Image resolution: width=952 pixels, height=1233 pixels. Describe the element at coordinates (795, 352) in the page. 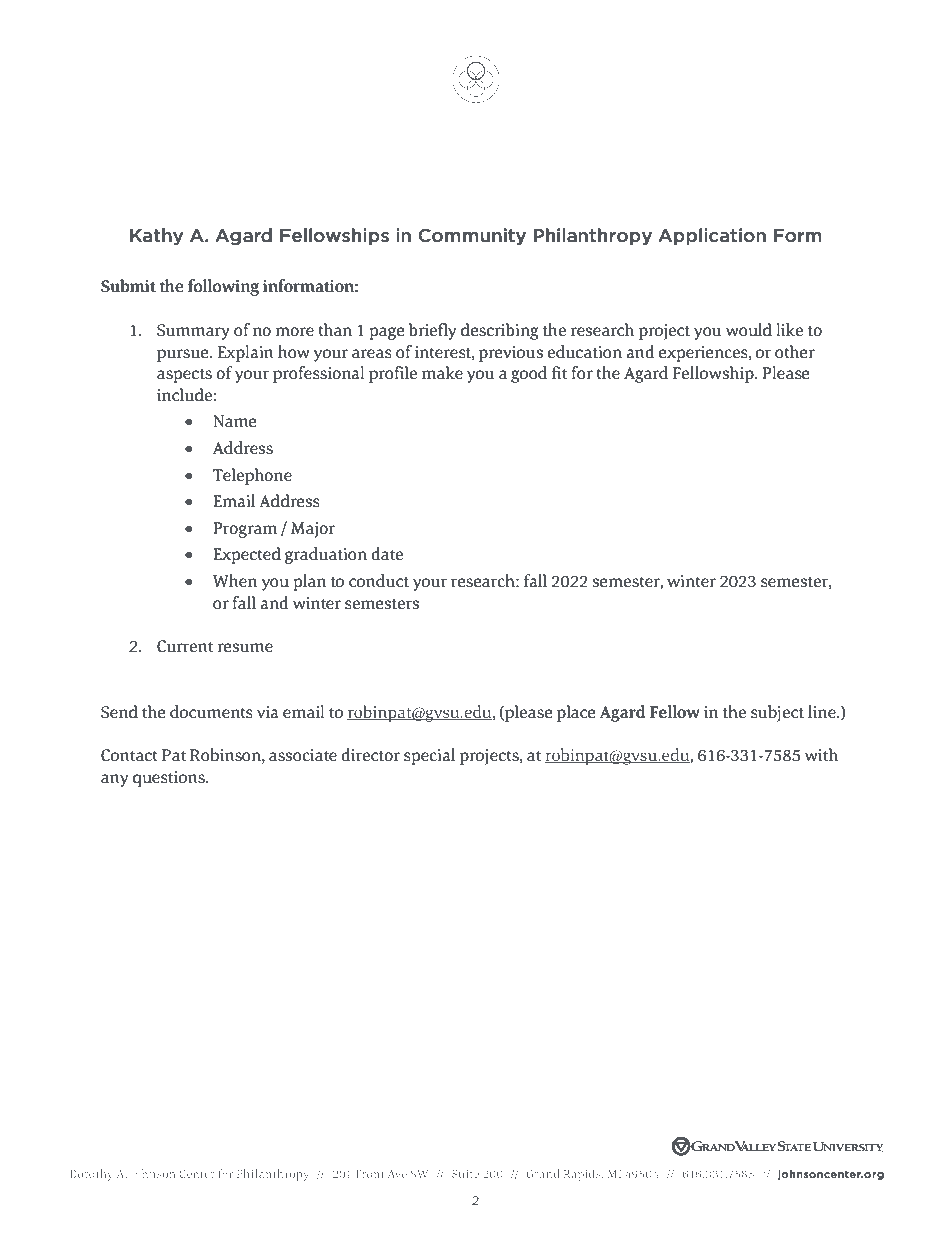

I see `other` at that location.
